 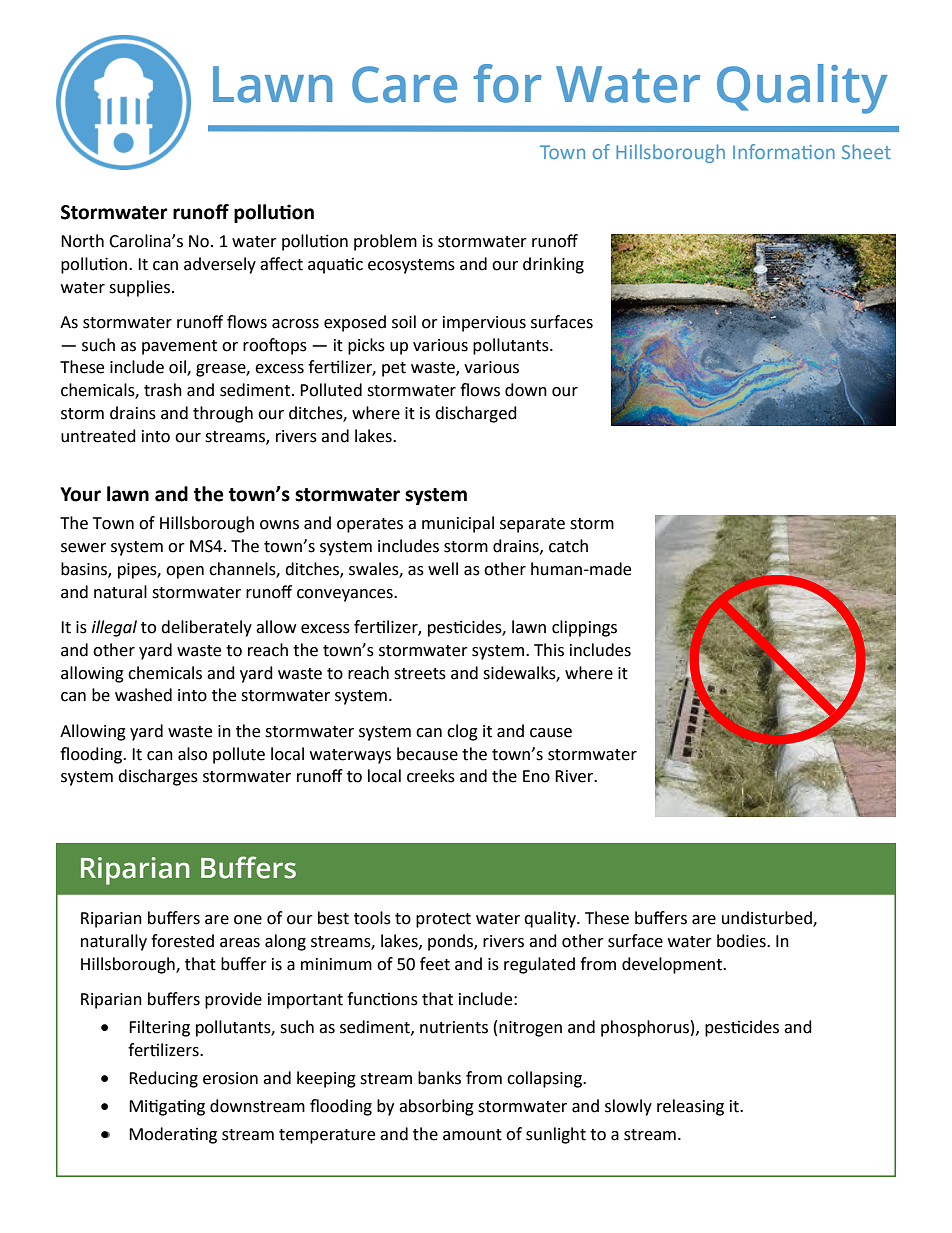 I want to click on North, so click(x=82, y=241).
